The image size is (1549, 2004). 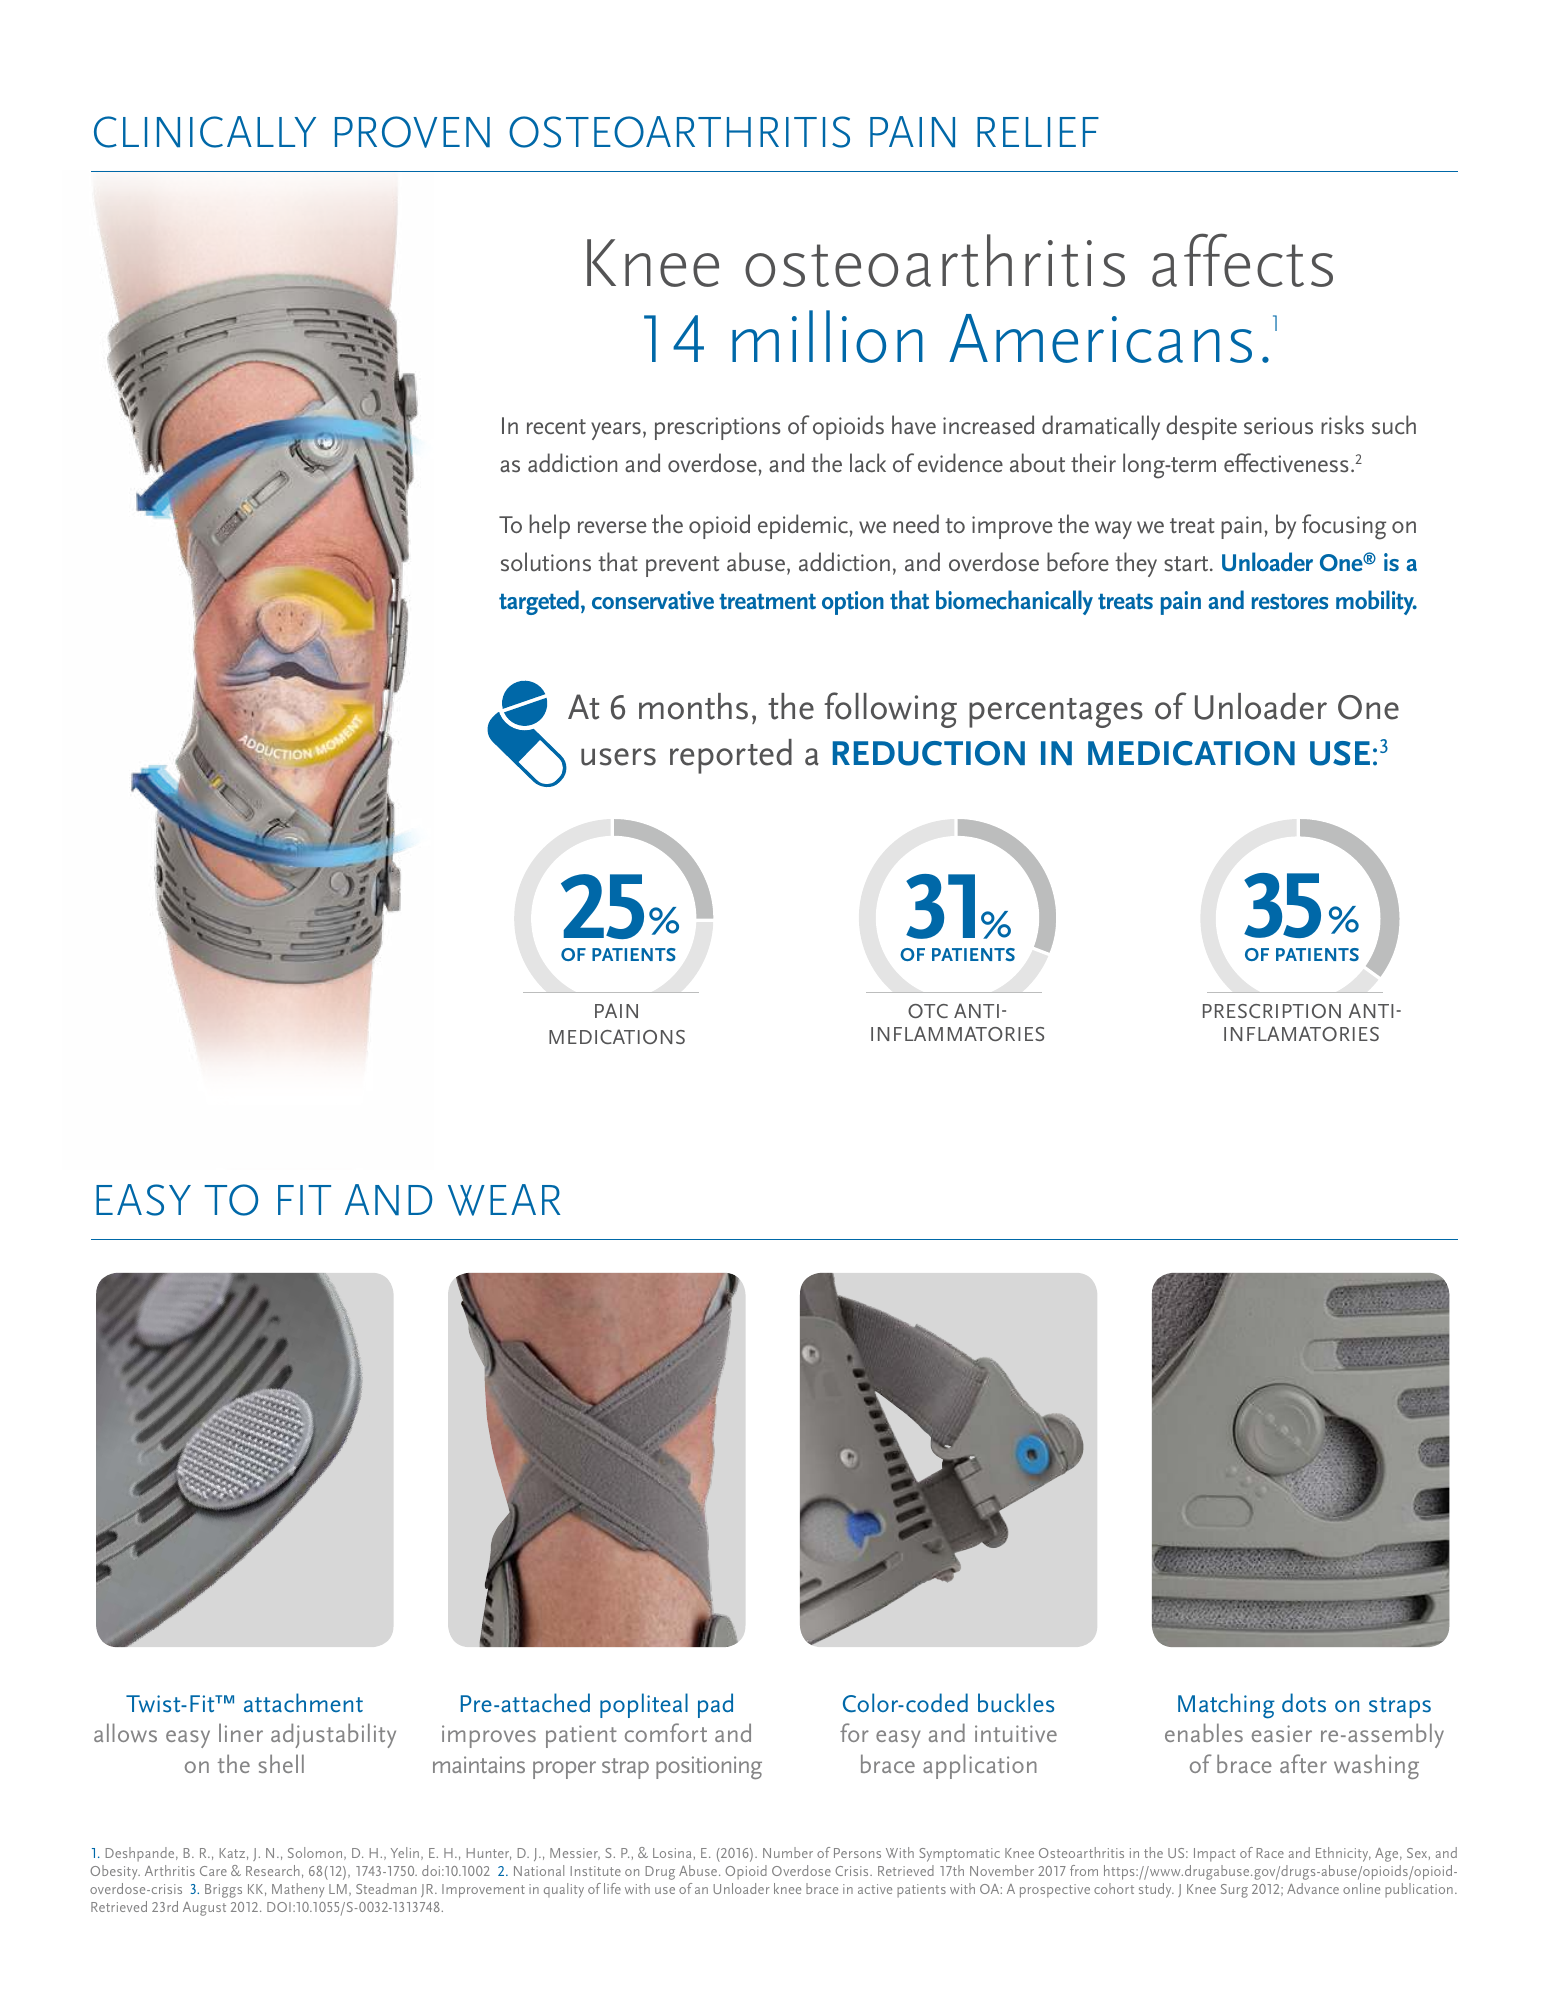 What do you see at coordinates (1290, 602) in the document?
I see `restores` at bounding box center [1290, 602].
